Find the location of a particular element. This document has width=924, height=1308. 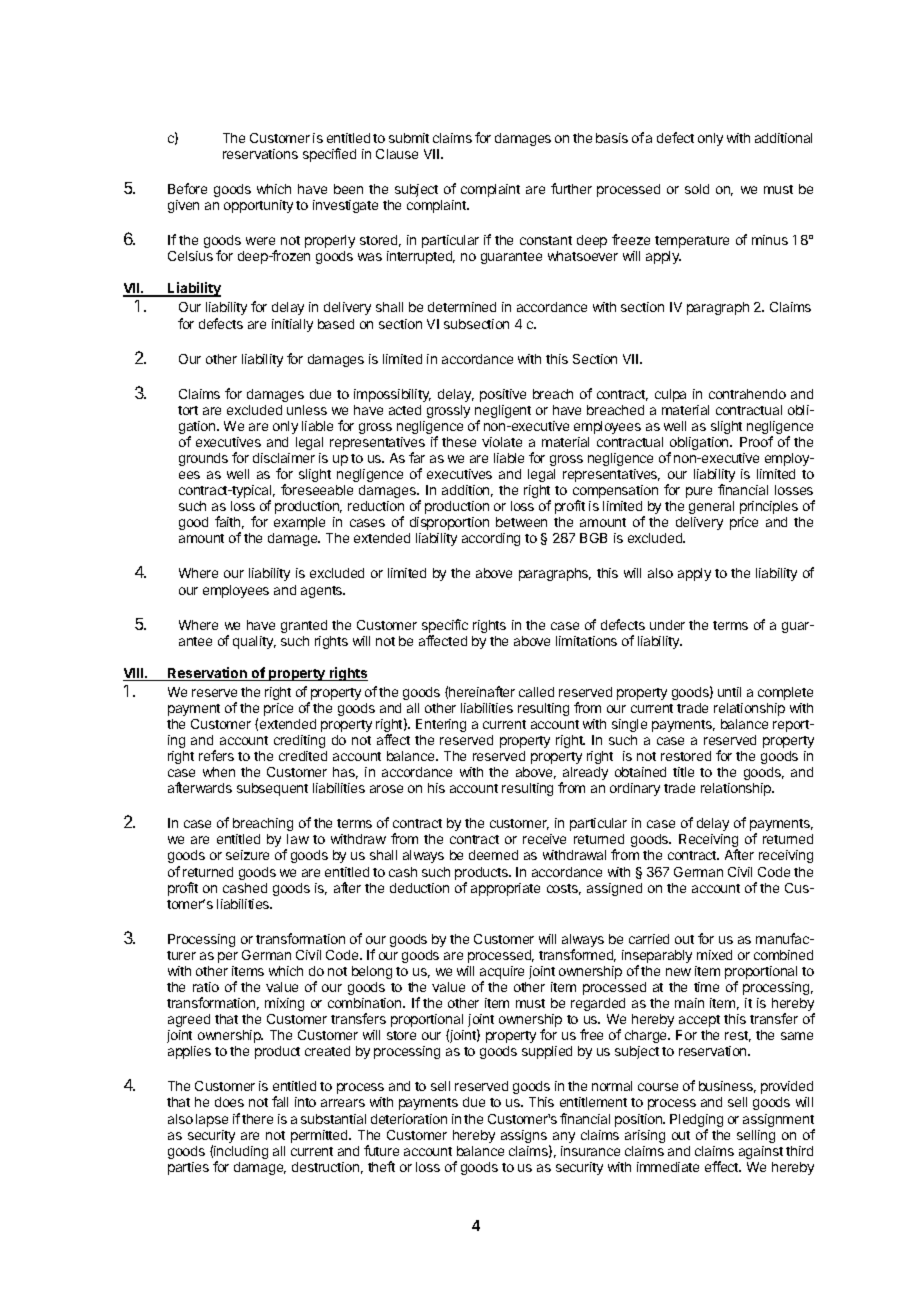

general is located at coordinates (711, 507).
